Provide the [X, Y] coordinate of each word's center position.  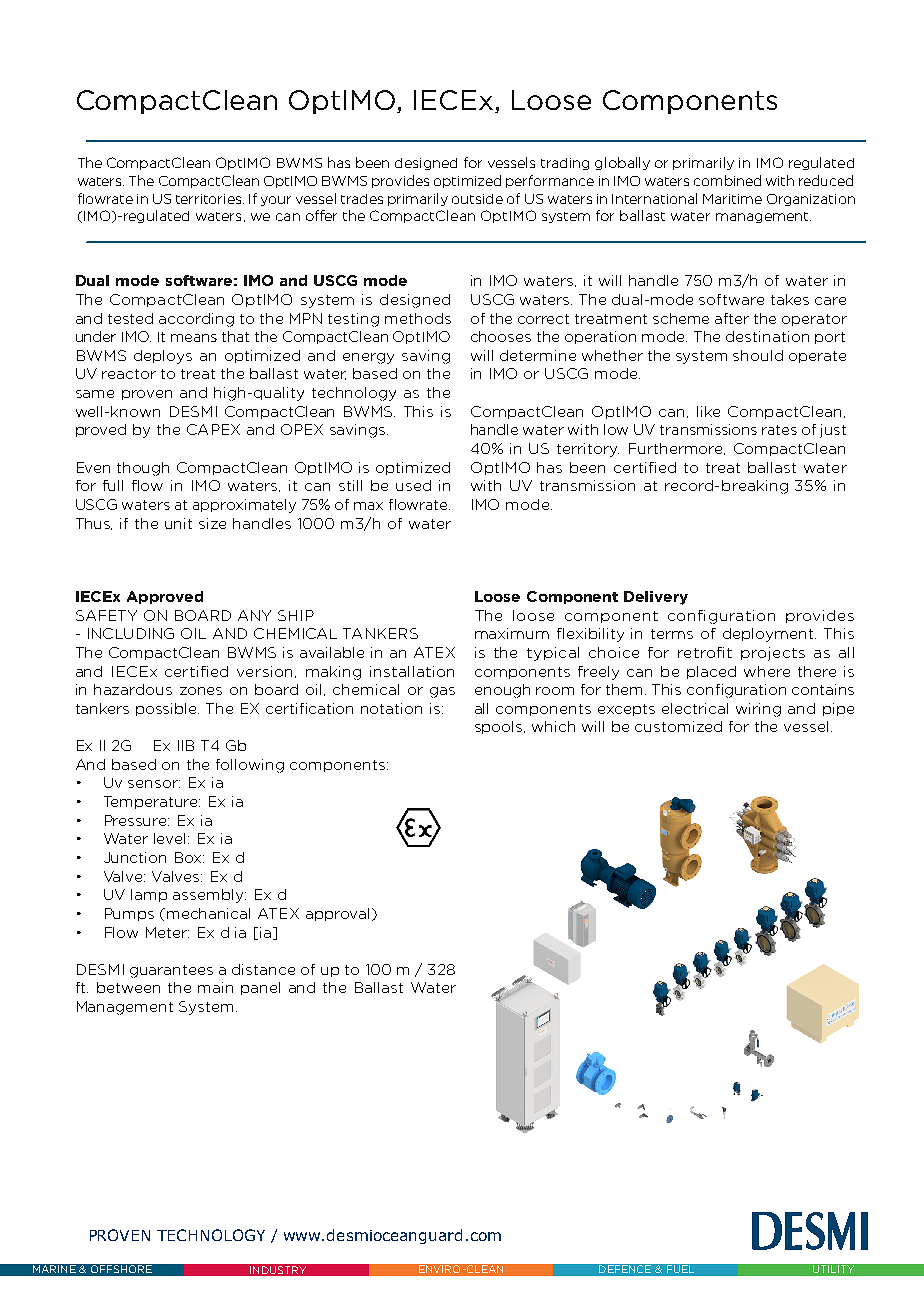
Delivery [656, 598]
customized [678, 726]
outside [477, 199]
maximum [512, 633]
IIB [186, 745]
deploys [163, 357]
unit [178, 523]
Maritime [732, 199]
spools [500, 727]
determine [538, 355]
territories [210, 199]
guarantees [171, 971]
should [758, 355]
